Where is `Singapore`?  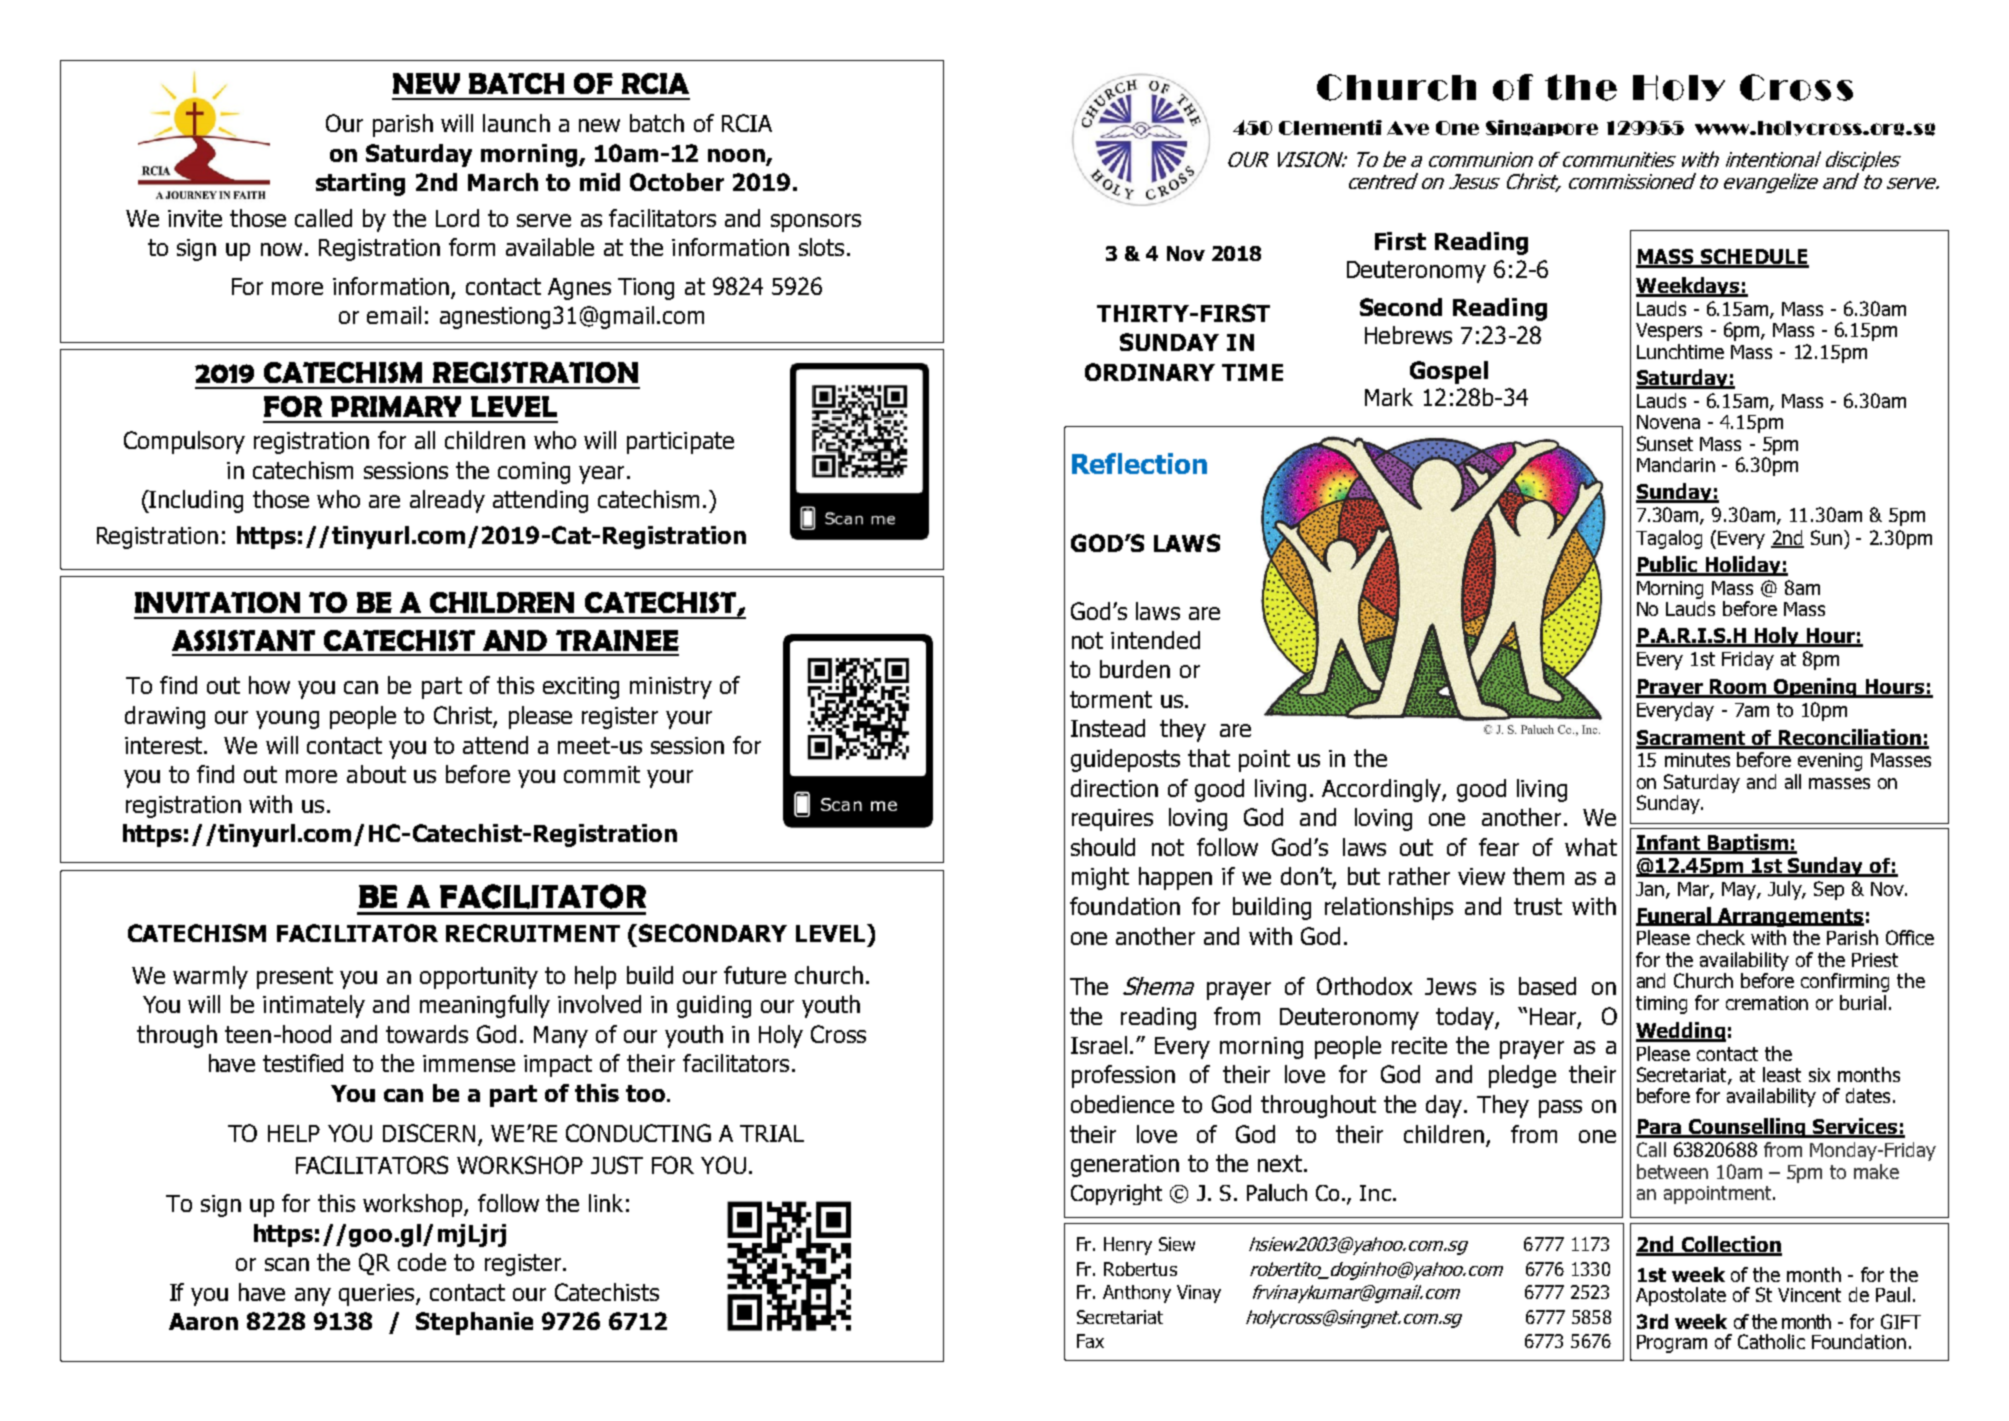 Singapore is located at coordinates (1542, 128).
